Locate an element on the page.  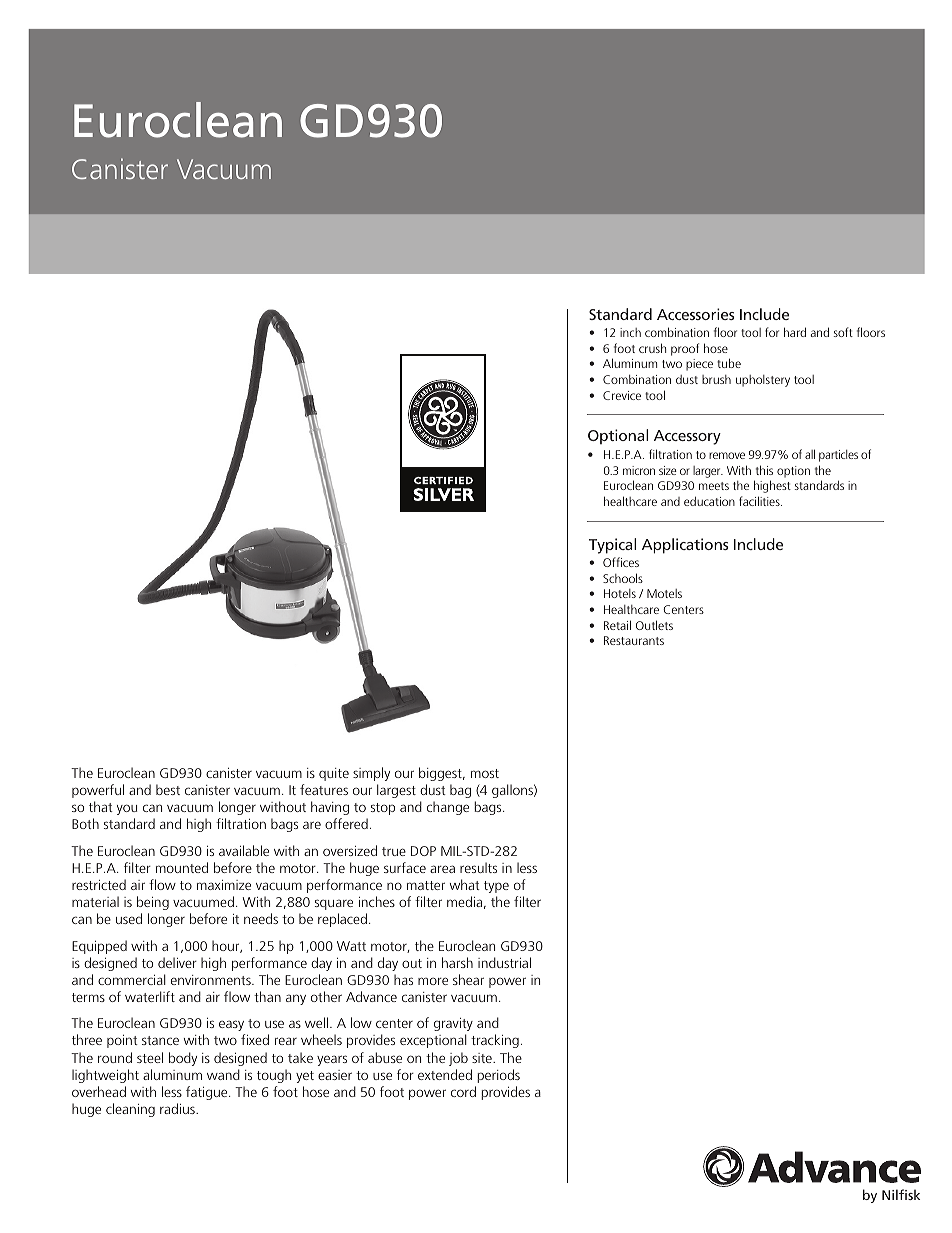
Restaurants is located at coordinates (634, 640).
